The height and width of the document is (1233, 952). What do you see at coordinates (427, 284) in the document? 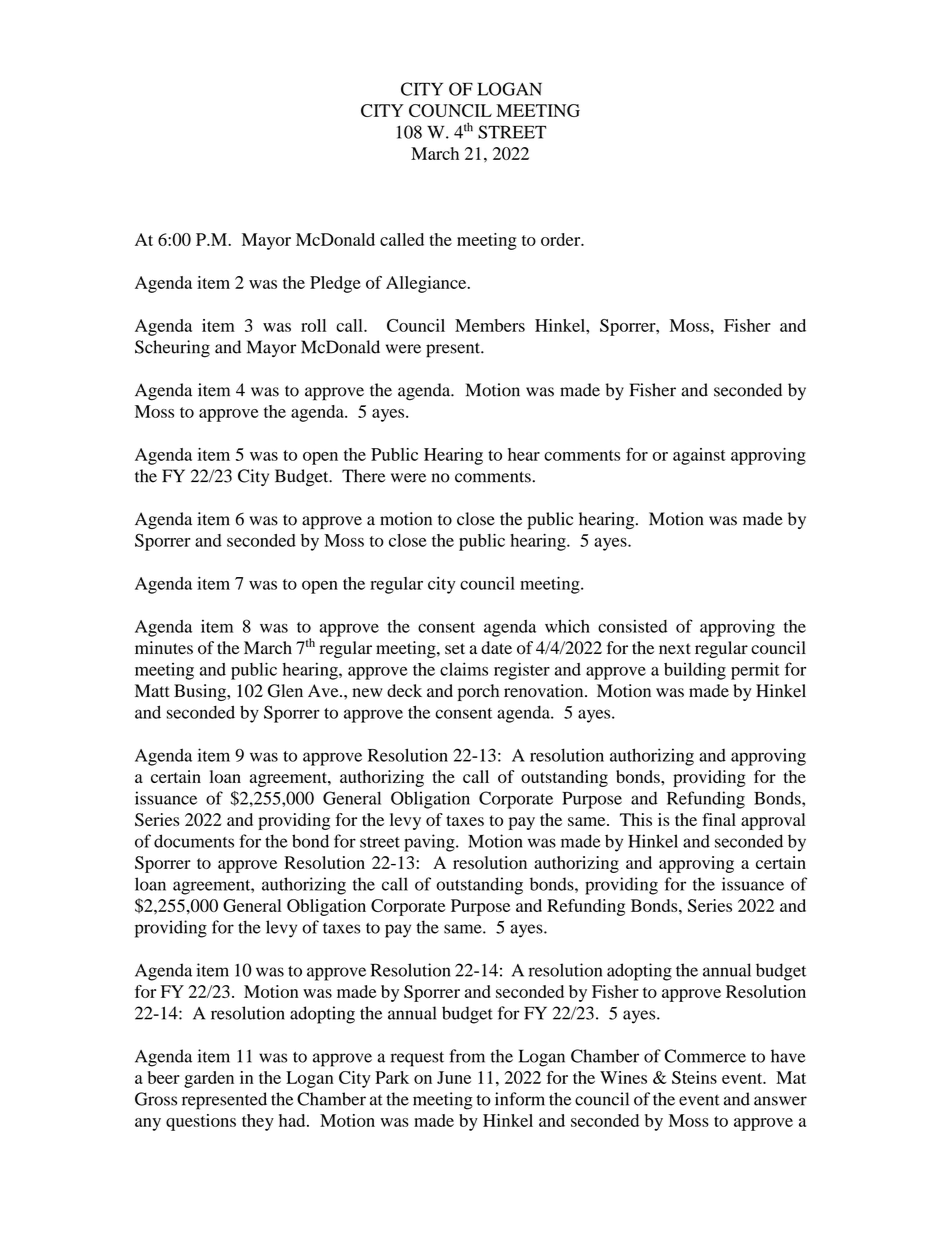
I see `Allegiance` at bounding box center [427, 284].
